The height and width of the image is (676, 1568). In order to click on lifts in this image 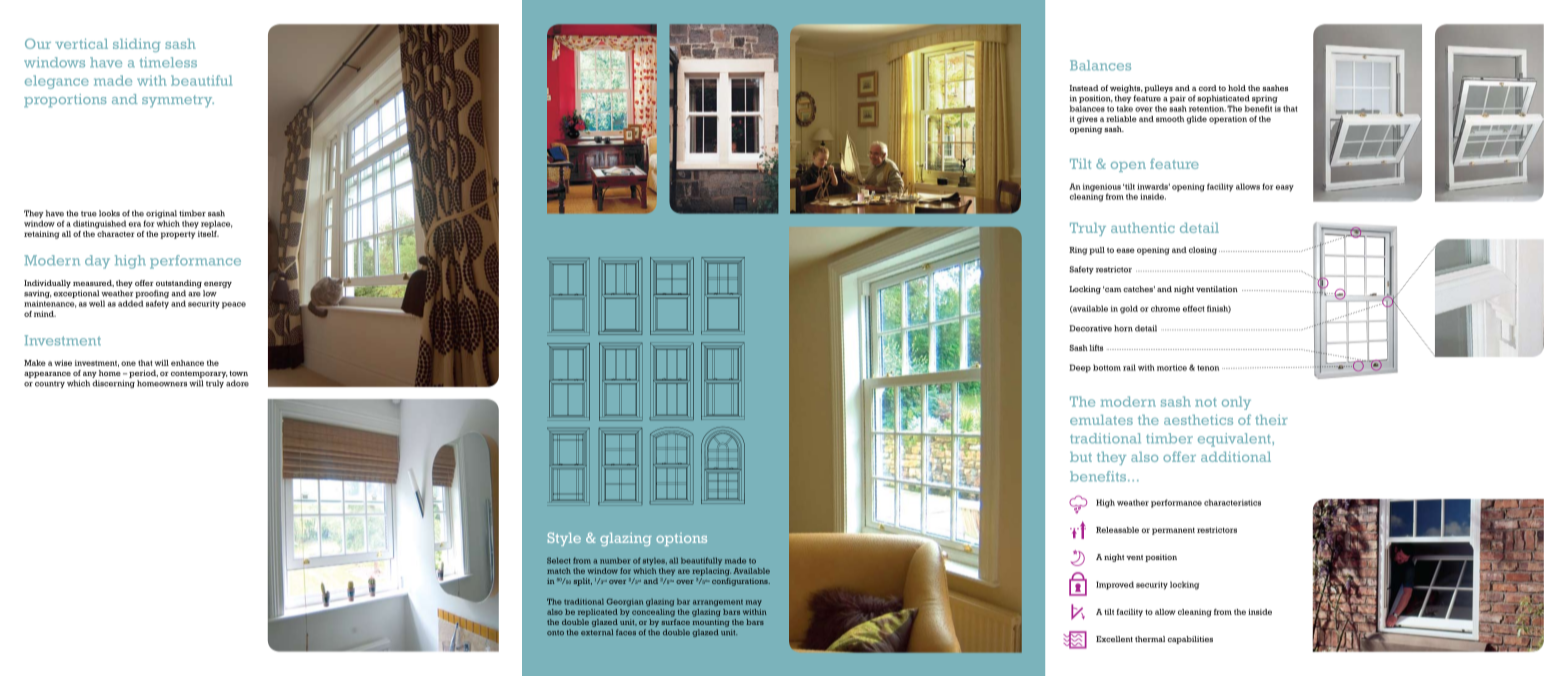, I will do `click(1096, 348)`.
